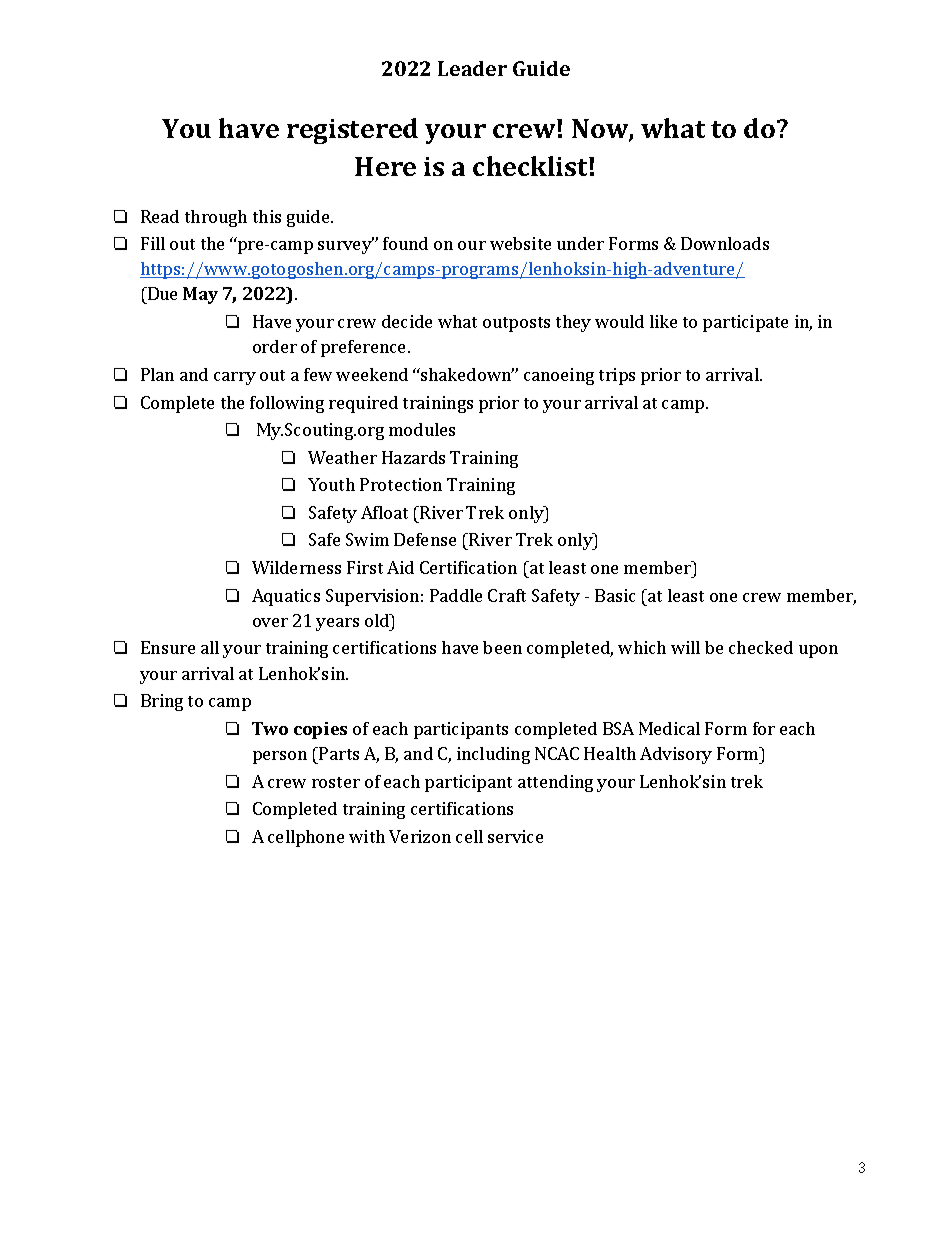 Image resolution: width=952 pixels, height=1233 pixels. I want to click on Downloads, so click(725, 243).
